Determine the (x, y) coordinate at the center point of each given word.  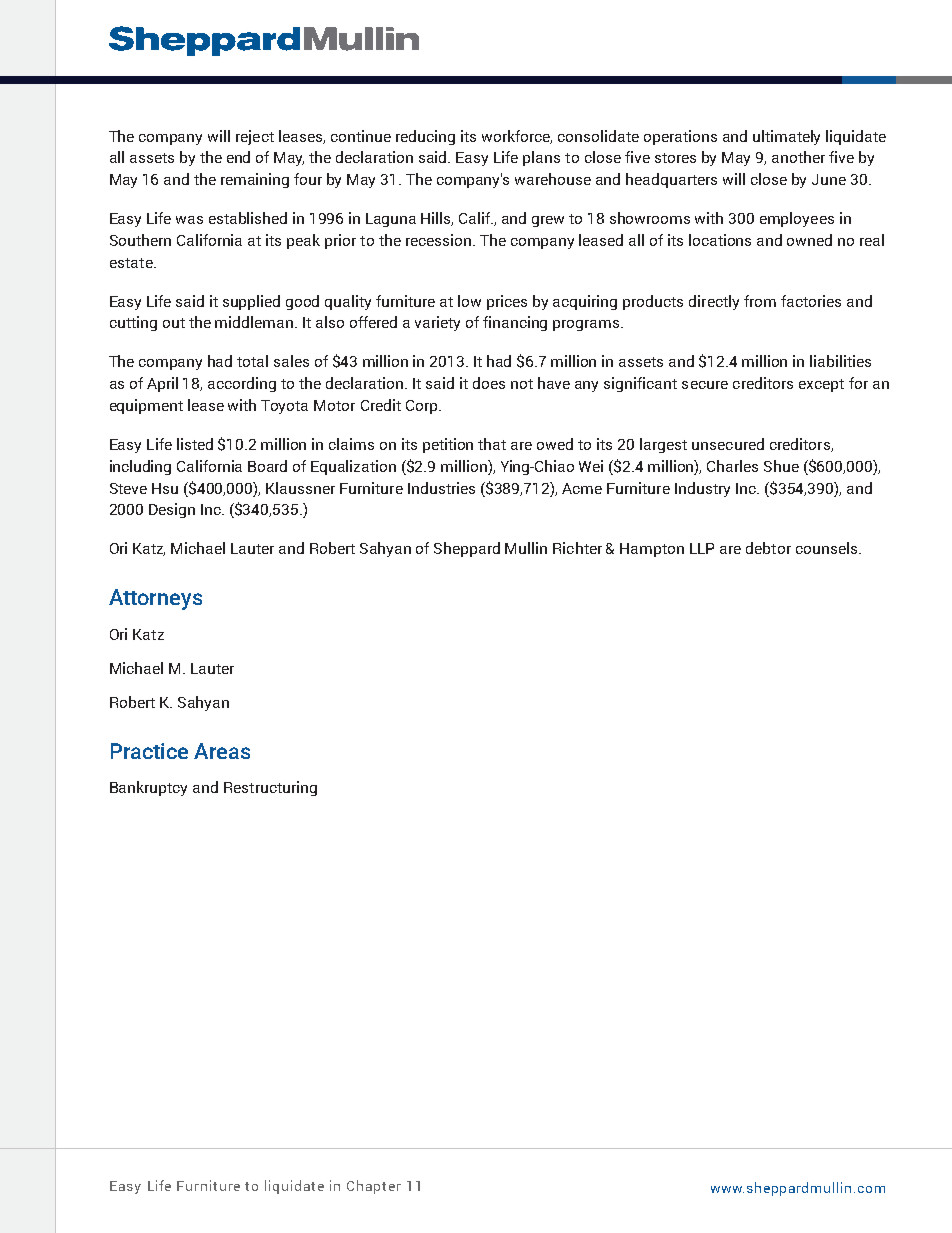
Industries (441, 488)
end (238, 157)
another (798, 157)
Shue (781, 466)
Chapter (374, 1187)
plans (541, 158)
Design (172, 510)
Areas (222, 751)
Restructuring (270, 788)
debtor (768, 548)
